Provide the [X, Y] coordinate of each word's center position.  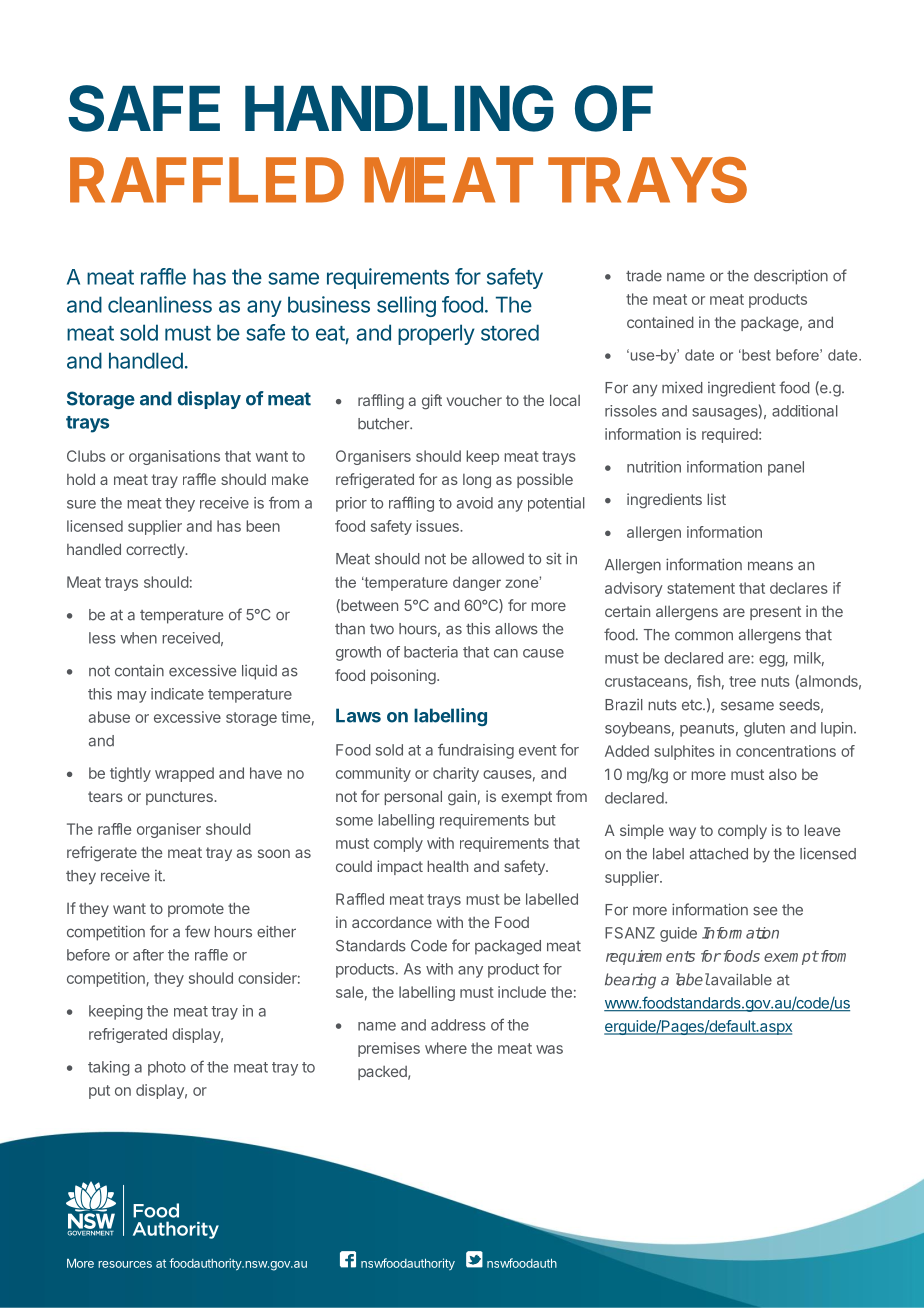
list [716, 499]
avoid [475, 503]
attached [719, 854]
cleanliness [160, 304]
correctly [156, 551]
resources [125, 1264]
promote [196, 910]
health [447, 866]
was [549, 1049]
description [791, 277]
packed [383, 1073]
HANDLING [399, 108]
